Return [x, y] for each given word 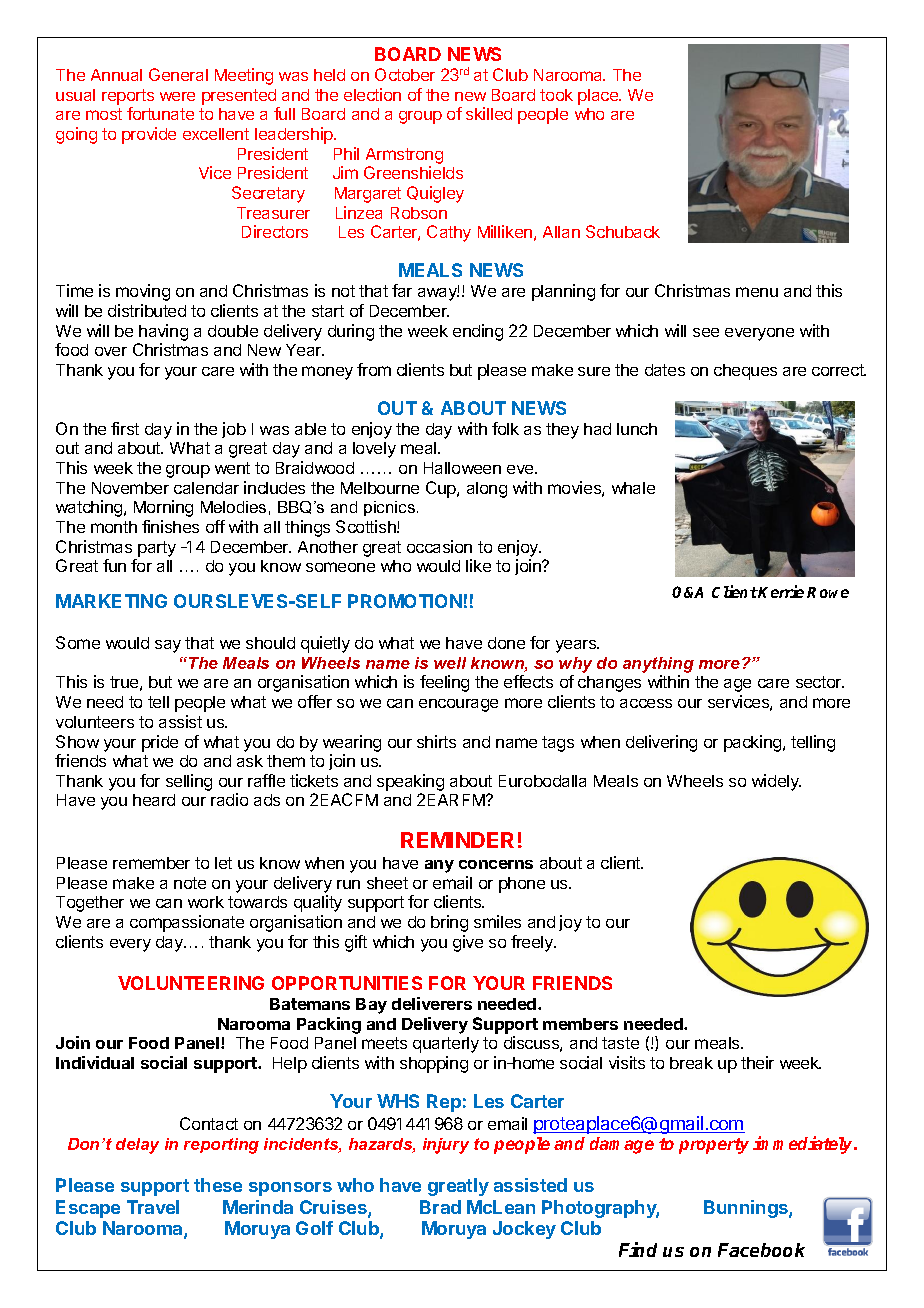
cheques [745, 372]
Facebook [761, 1250]
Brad [440, 1207]
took [556, 95]
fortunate [160, 113]
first [125, 428]
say [168, 646]
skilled [489, 113]
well [450, 663]
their [757, 1062]
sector [820, 682]
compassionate [187, 923]
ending [478, 332]
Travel [153, 1207]
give [468, 943]
